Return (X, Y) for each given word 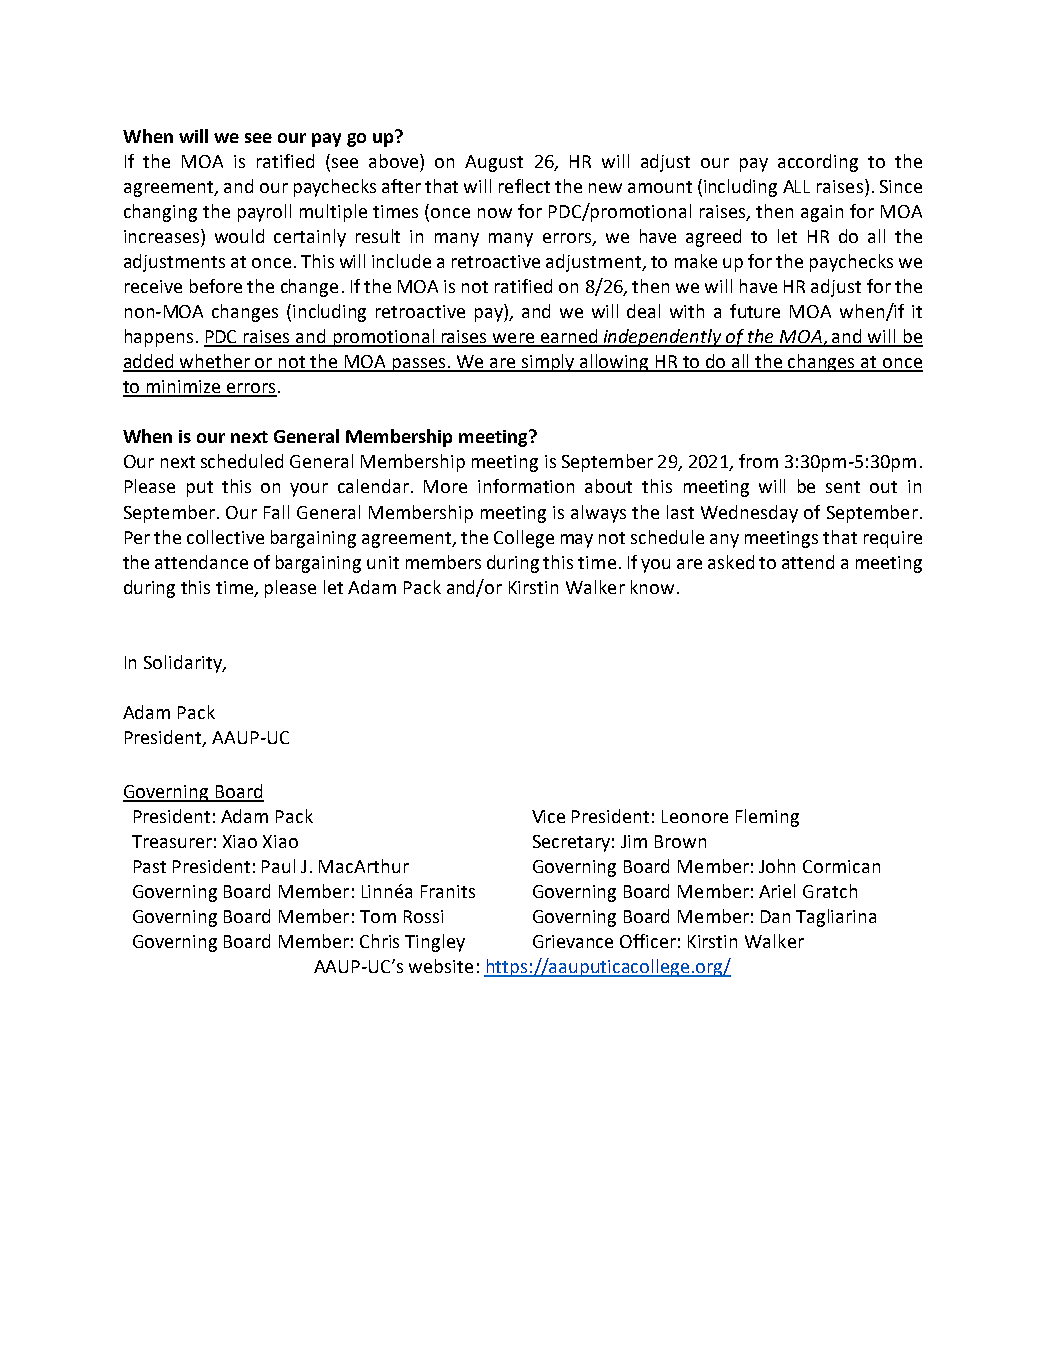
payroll (264, 213)
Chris (379, 941)
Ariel (777, 891)
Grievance (573, 941)
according (818, 163)
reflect (524, 186)
